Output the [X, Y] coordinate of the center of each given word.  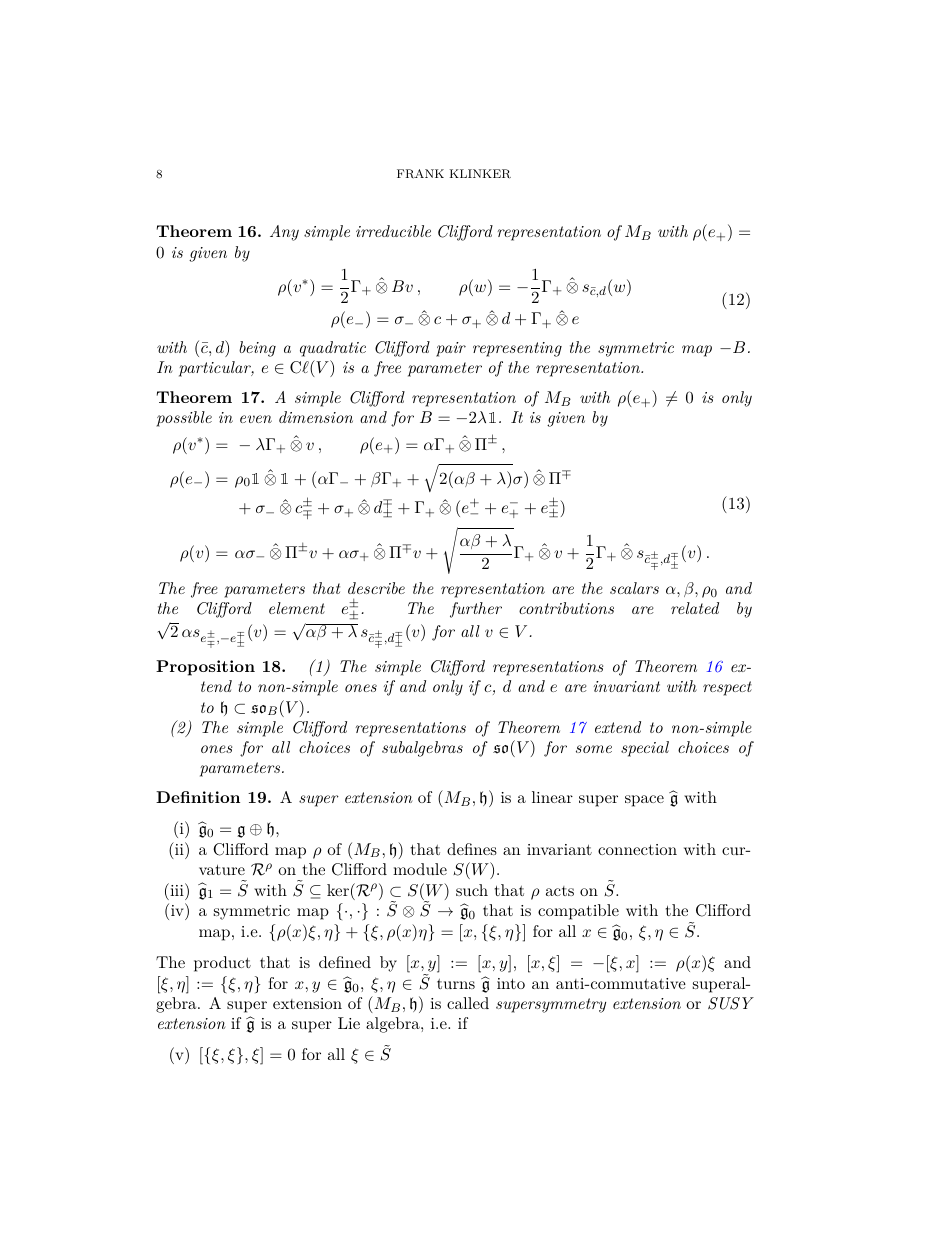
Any [284, 233]
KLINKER [480, 174]
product [222, 964]
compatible [578, 912]
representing [517, 349]
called [468, 1003]
